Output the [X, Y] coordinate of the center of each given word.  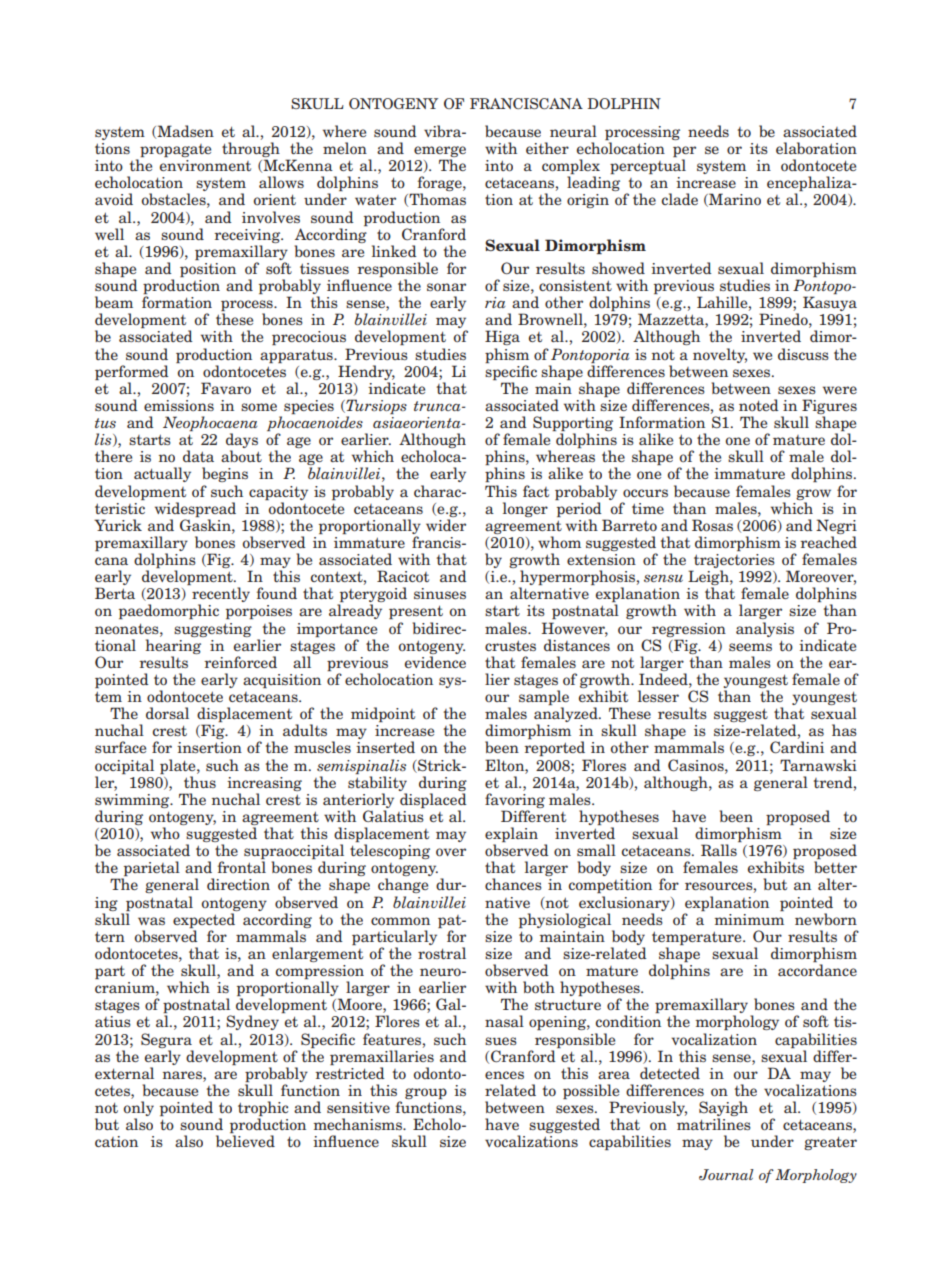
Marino [734, 200]
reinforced [240, 662]
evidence [435, 662]
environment [205, 165]
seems [750, 647]
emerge [440, 153]
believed [245, 1141]
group [426, 1093]
